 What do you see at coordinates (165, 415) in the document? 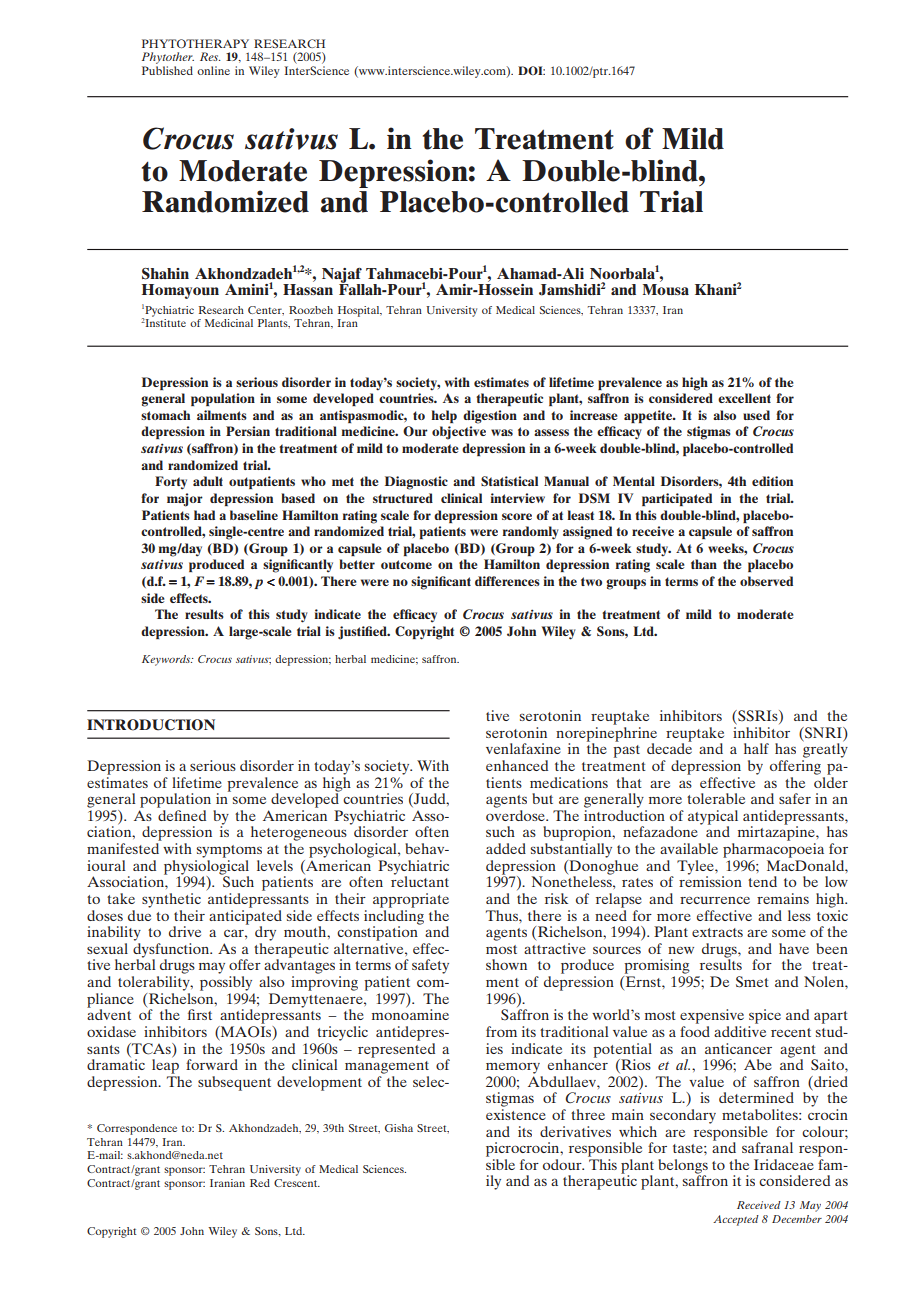
I see `stomach` at bounding box center [165, 415].
